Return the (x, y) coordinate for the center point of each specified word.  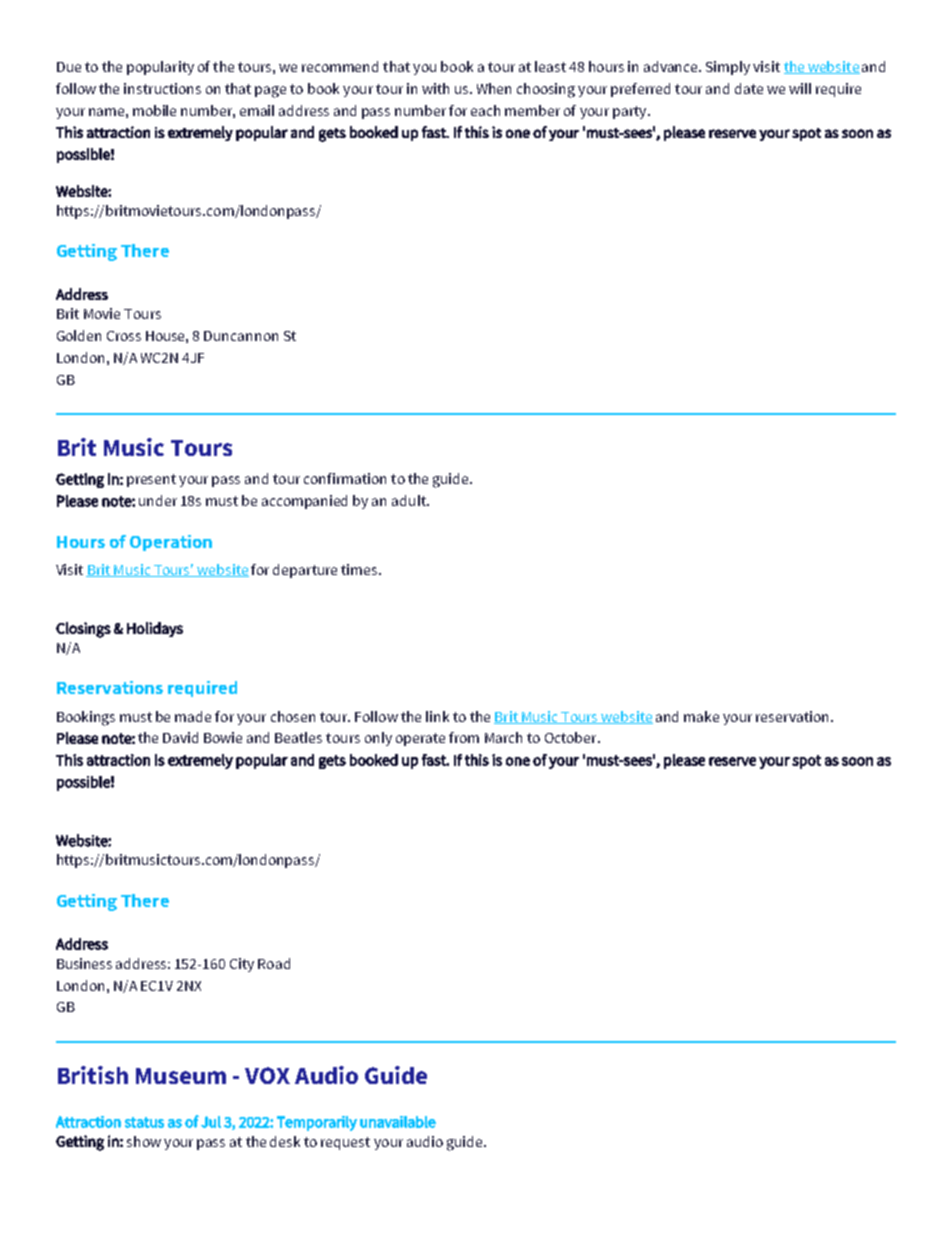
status (144, 1122)
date (749, 88)
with (435, 88)
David (180, 737)
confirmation (345, 478)
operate (420, 739)
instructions (162, 88)
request (345, 1143)
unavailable (398, 1122)
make (701, 716)
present (151, 480)
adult (410, 500)
